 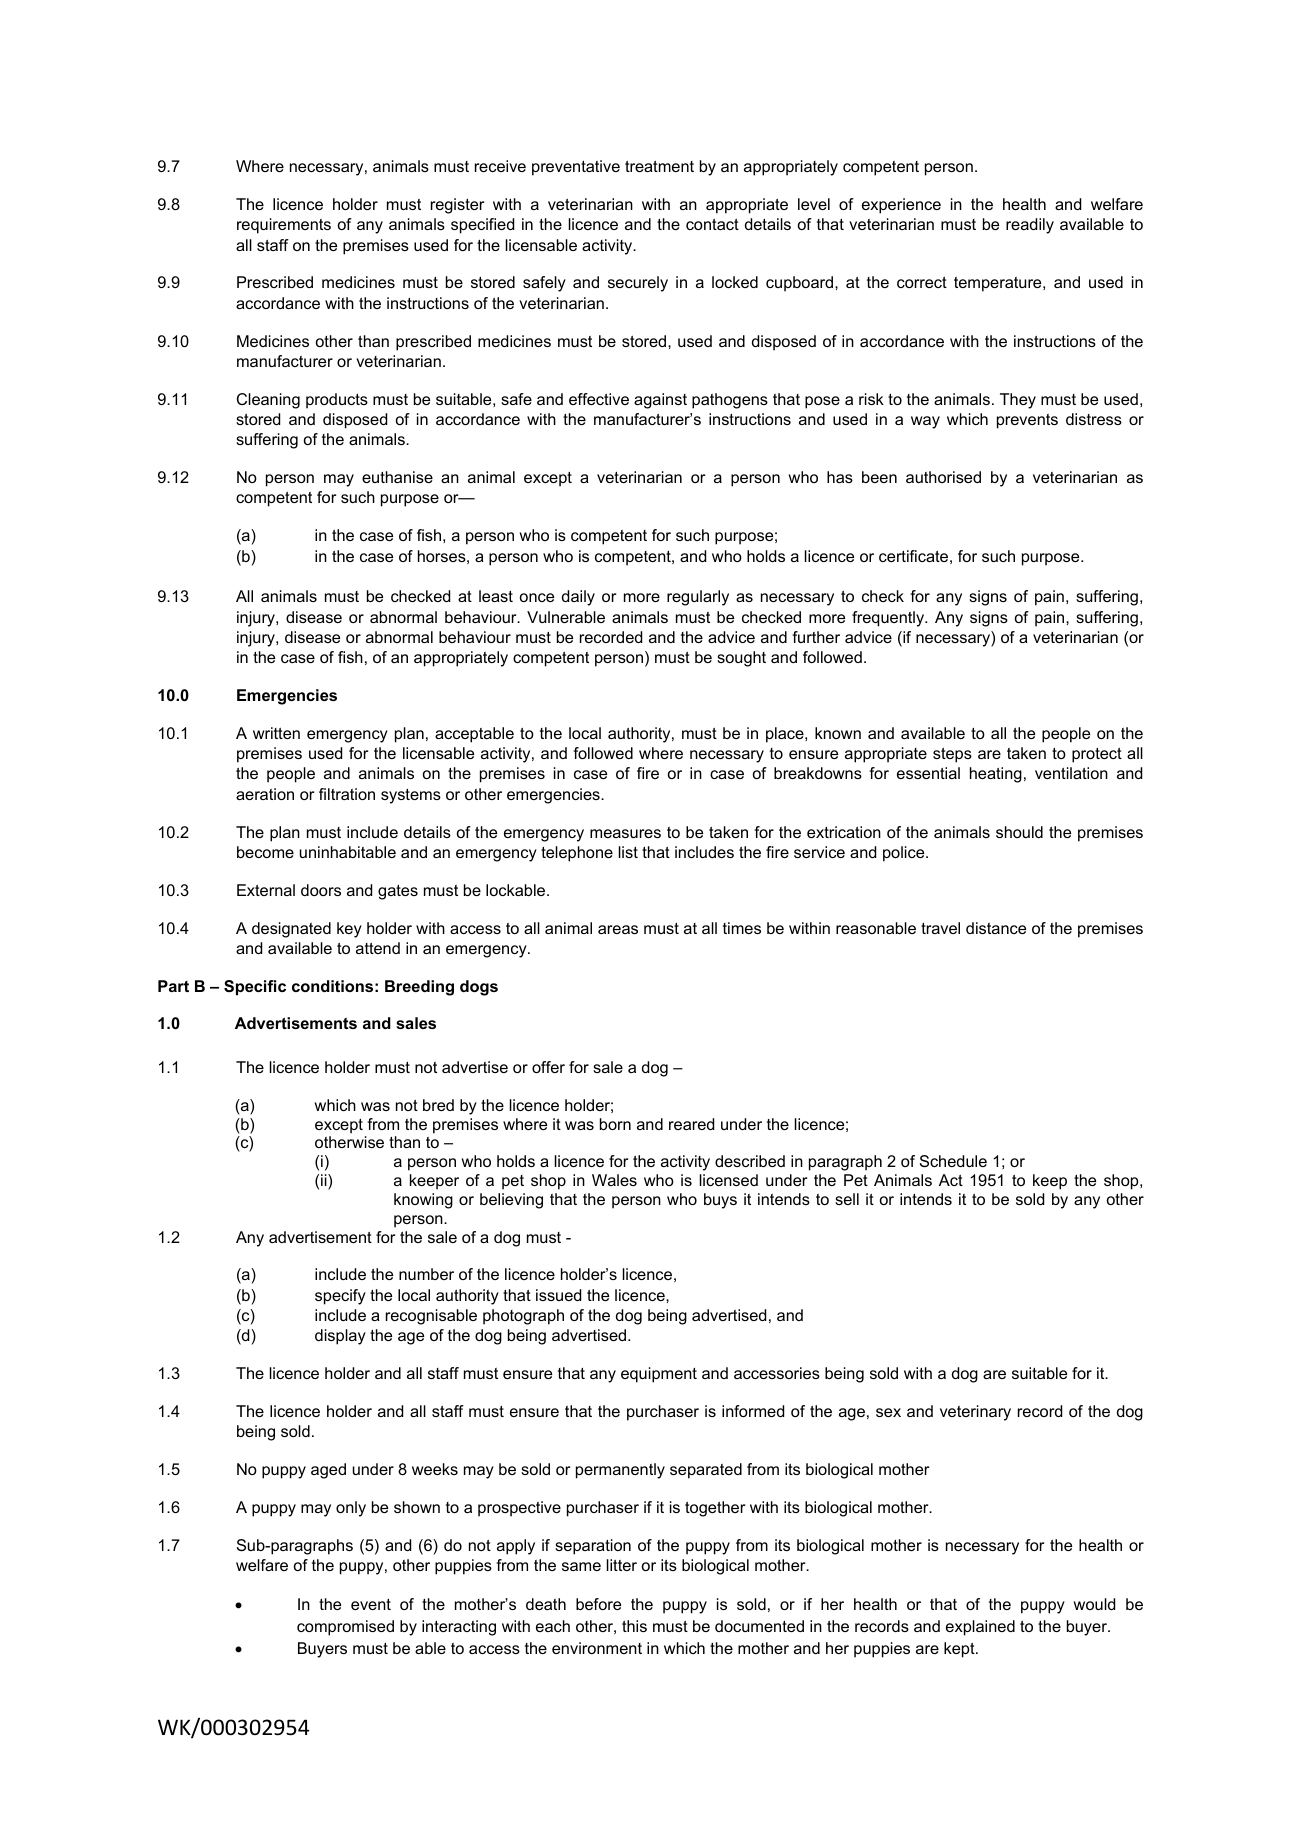 What do you see at coordinates (659, 166) in the screenshot?
I see `treatment` at bounding box center [659, 166].
